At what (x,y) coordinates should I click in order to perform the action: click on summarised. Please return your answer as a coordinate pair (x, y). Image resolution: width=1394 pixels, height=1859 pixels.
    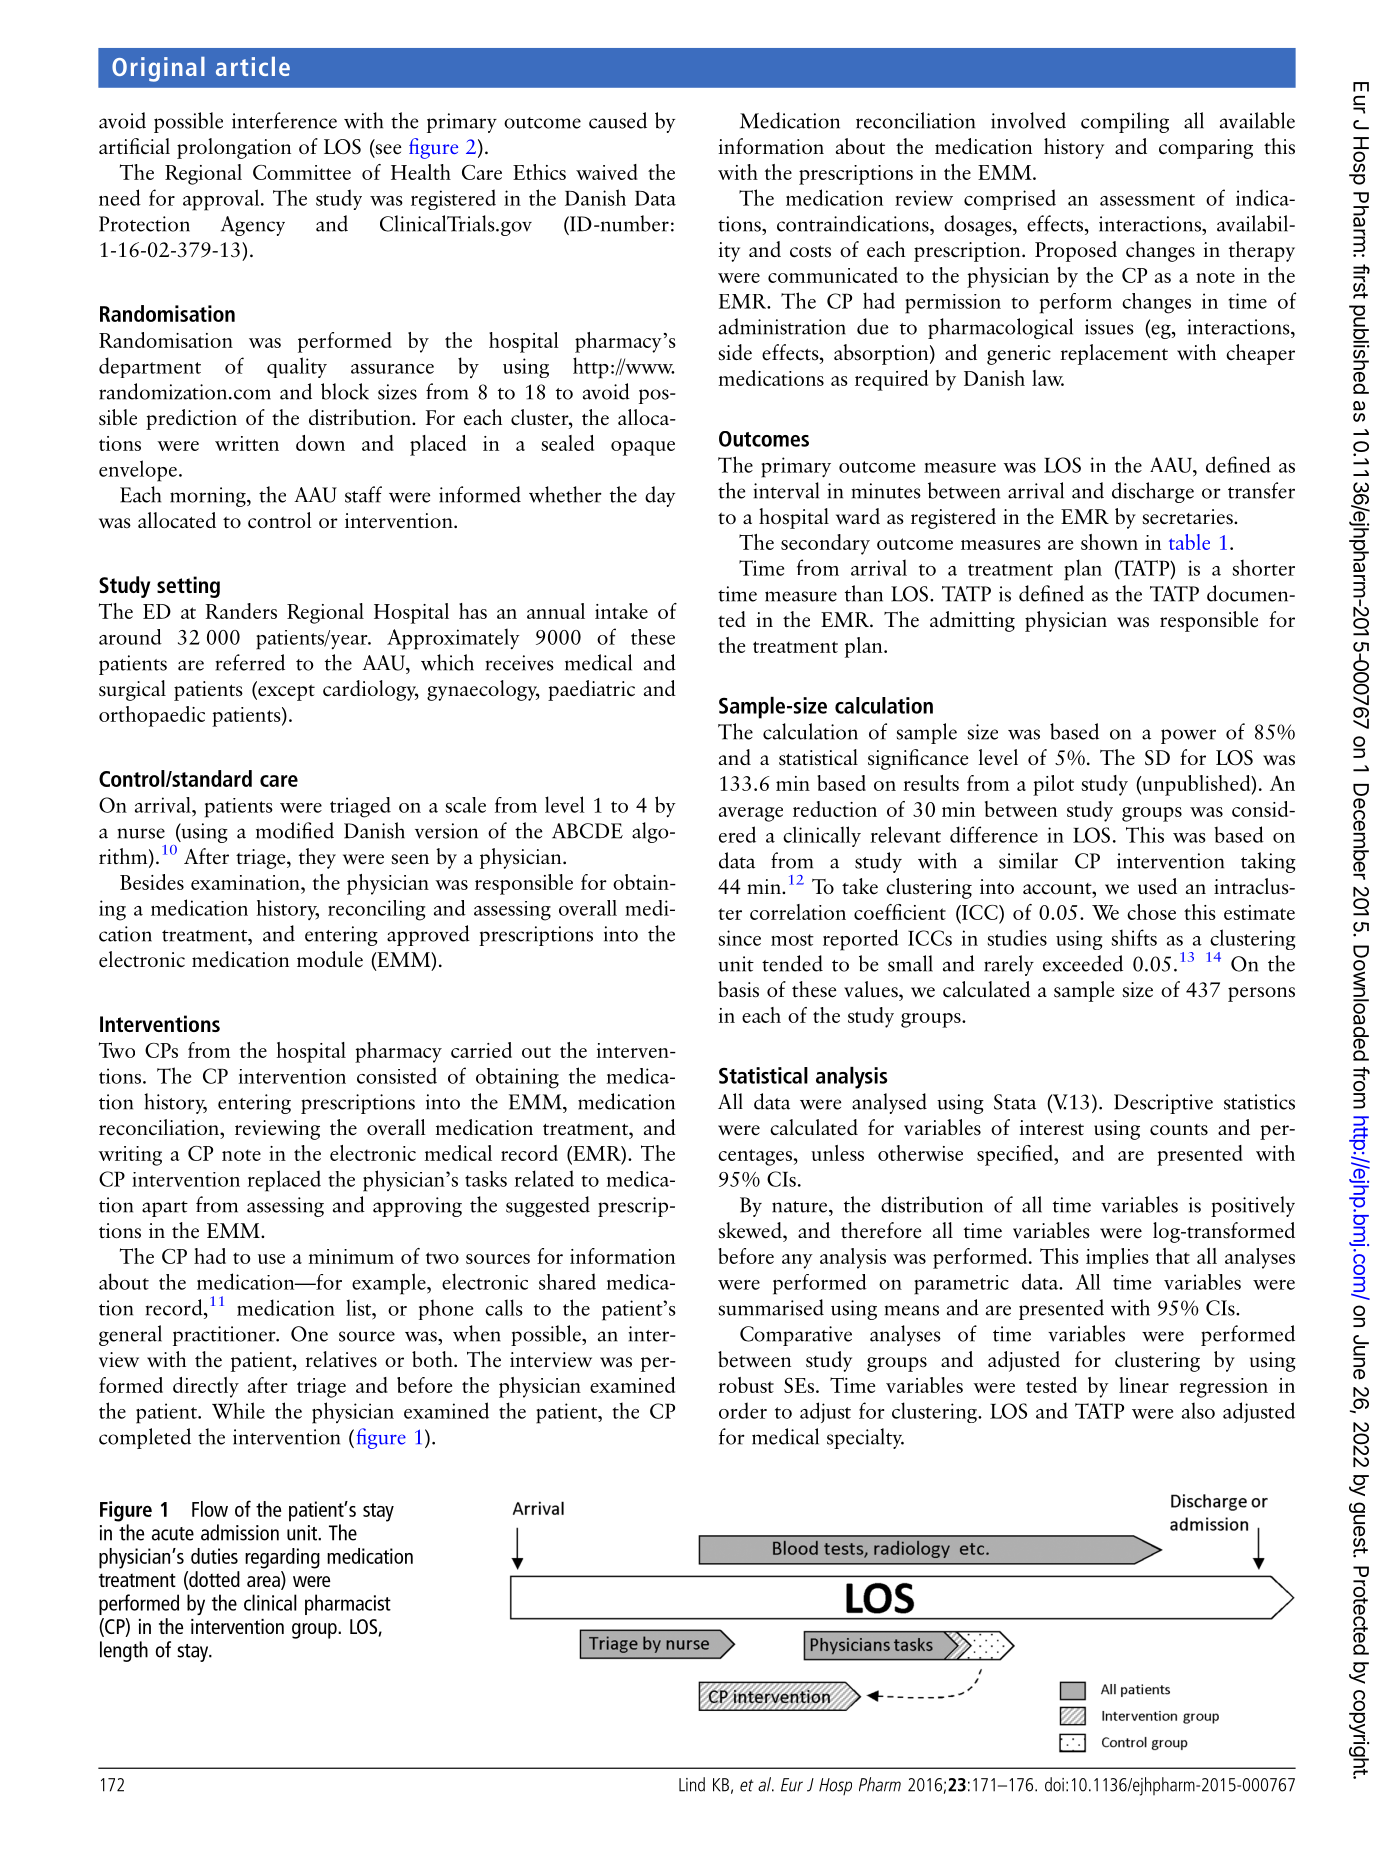
    Looking at the image, I should click on (771, 1307).
